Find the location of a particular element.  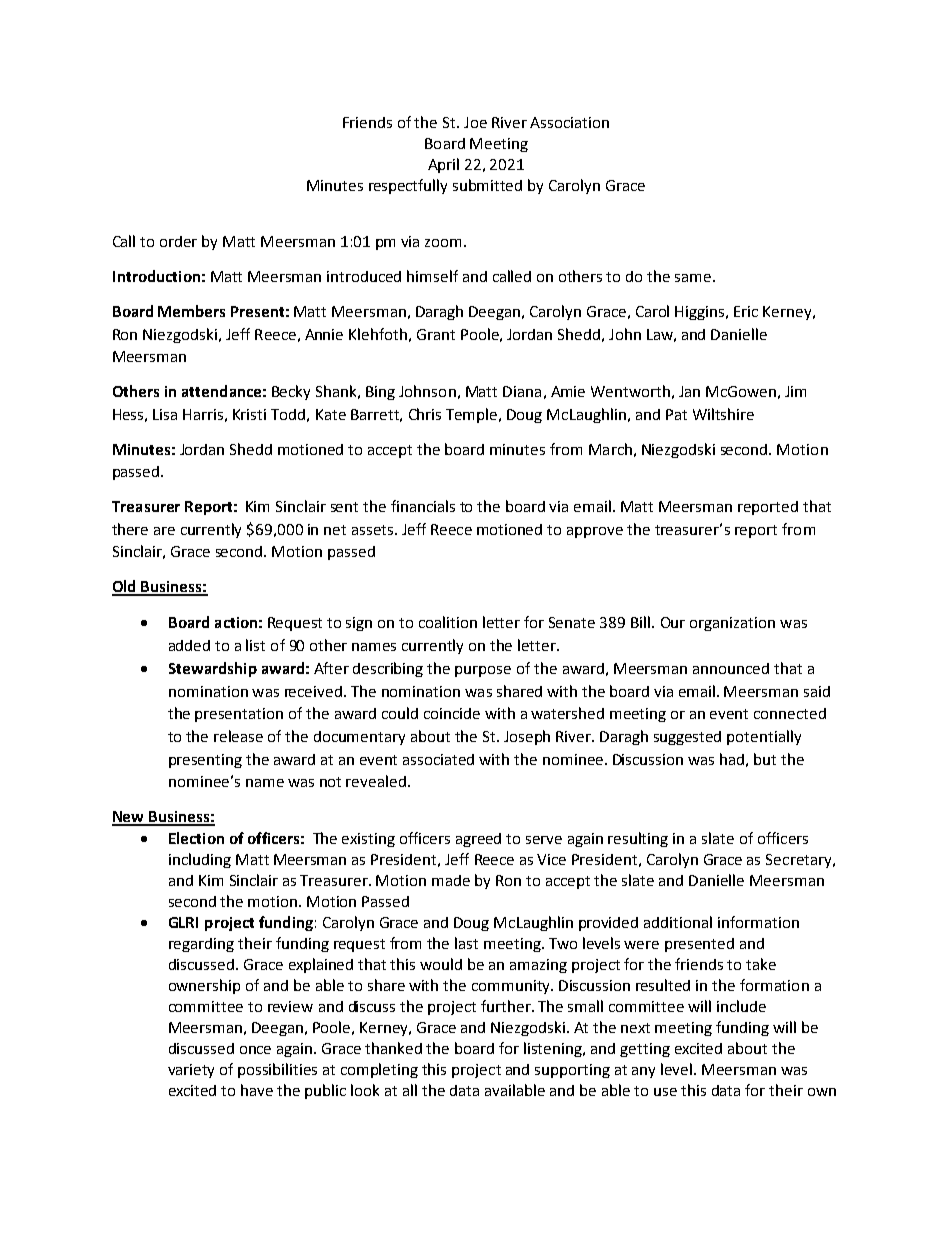

Jan is located at coordinates (689, 391).
